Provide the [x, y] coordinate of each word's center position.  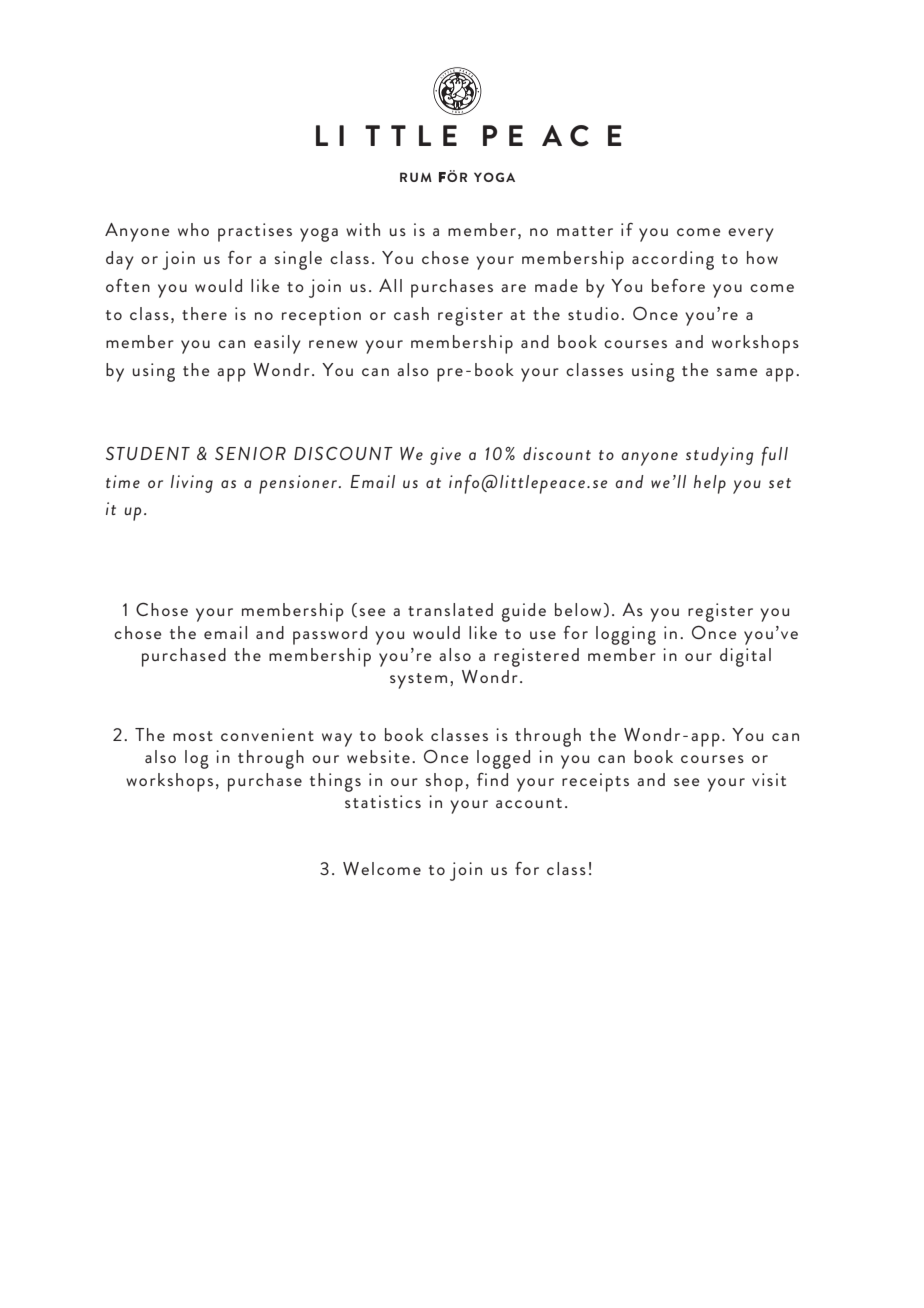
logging [626, 635]
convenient [267, 734]
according [673, 260]
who [193, 229]
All [390, 285]
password [330, 635]
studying [719, 456]
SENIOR [250, 453]
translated [450, 609]
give [445, 456]
